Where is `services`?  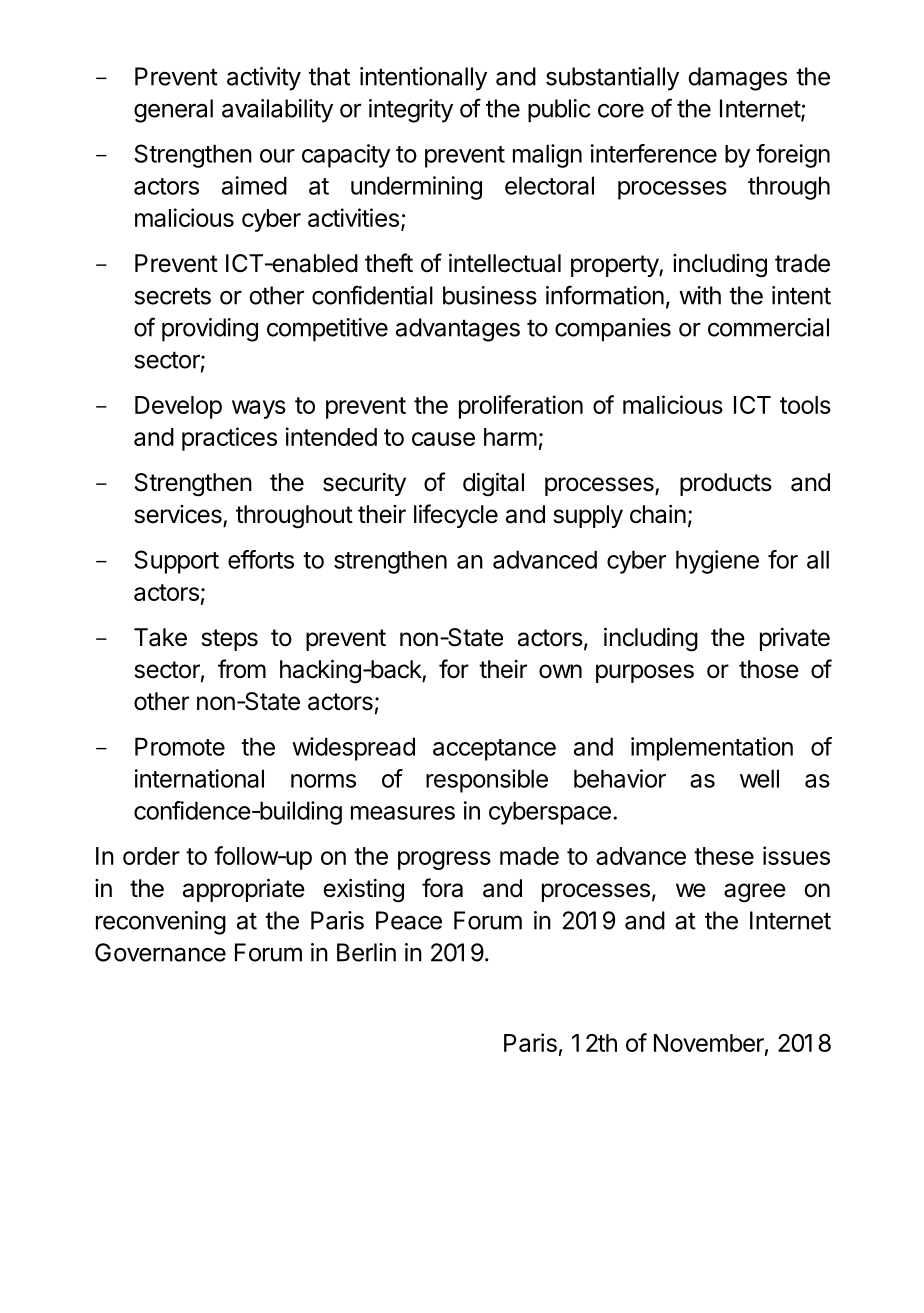
services is located at coordinates (179, 515).
